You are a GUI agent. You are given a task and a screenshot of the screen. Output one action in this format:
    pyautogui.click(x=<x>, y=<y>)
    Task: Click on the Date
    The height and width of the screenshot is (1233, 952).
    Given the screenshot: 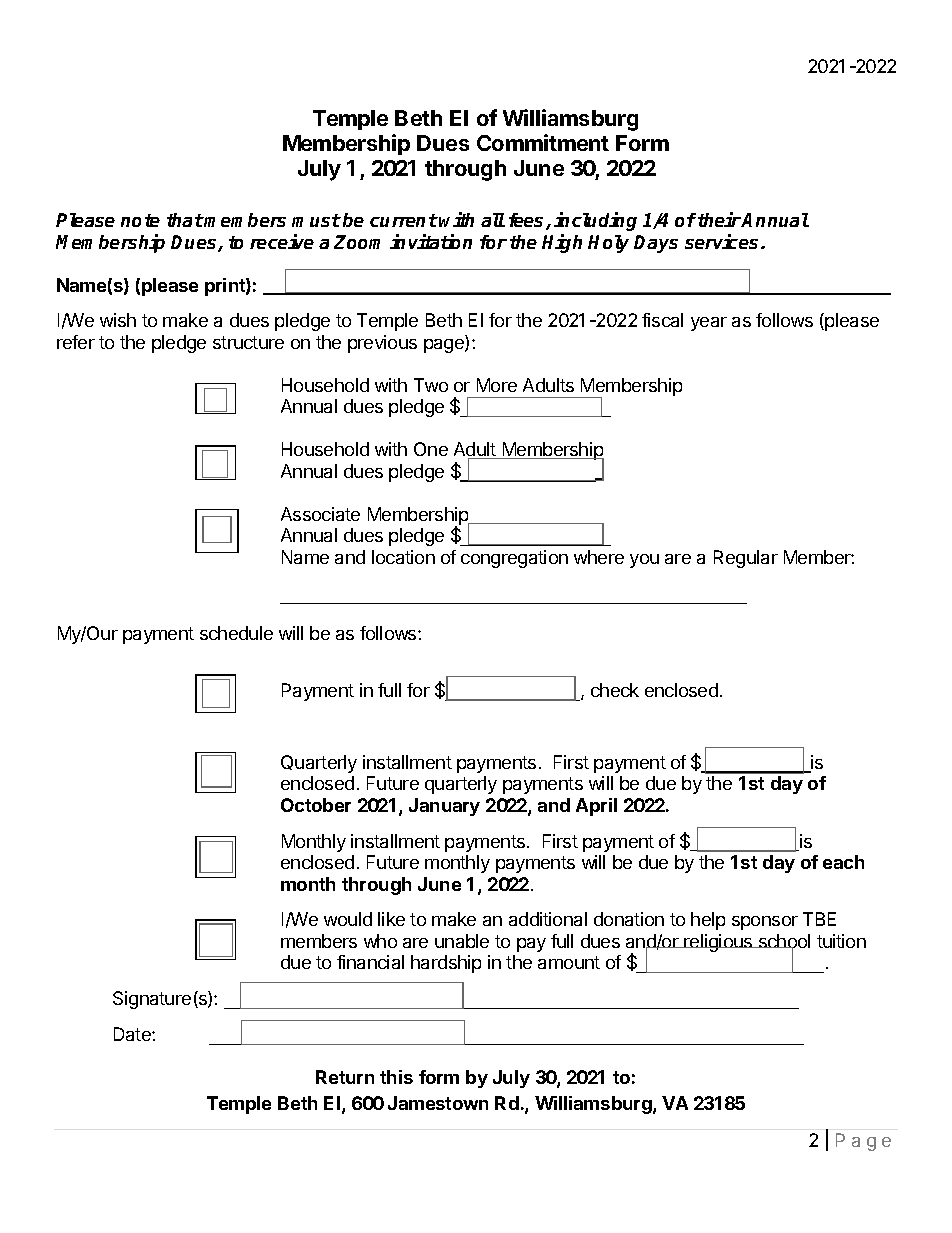 What is the action you would take?
    pyautogui.click(x=133, y=1034)
